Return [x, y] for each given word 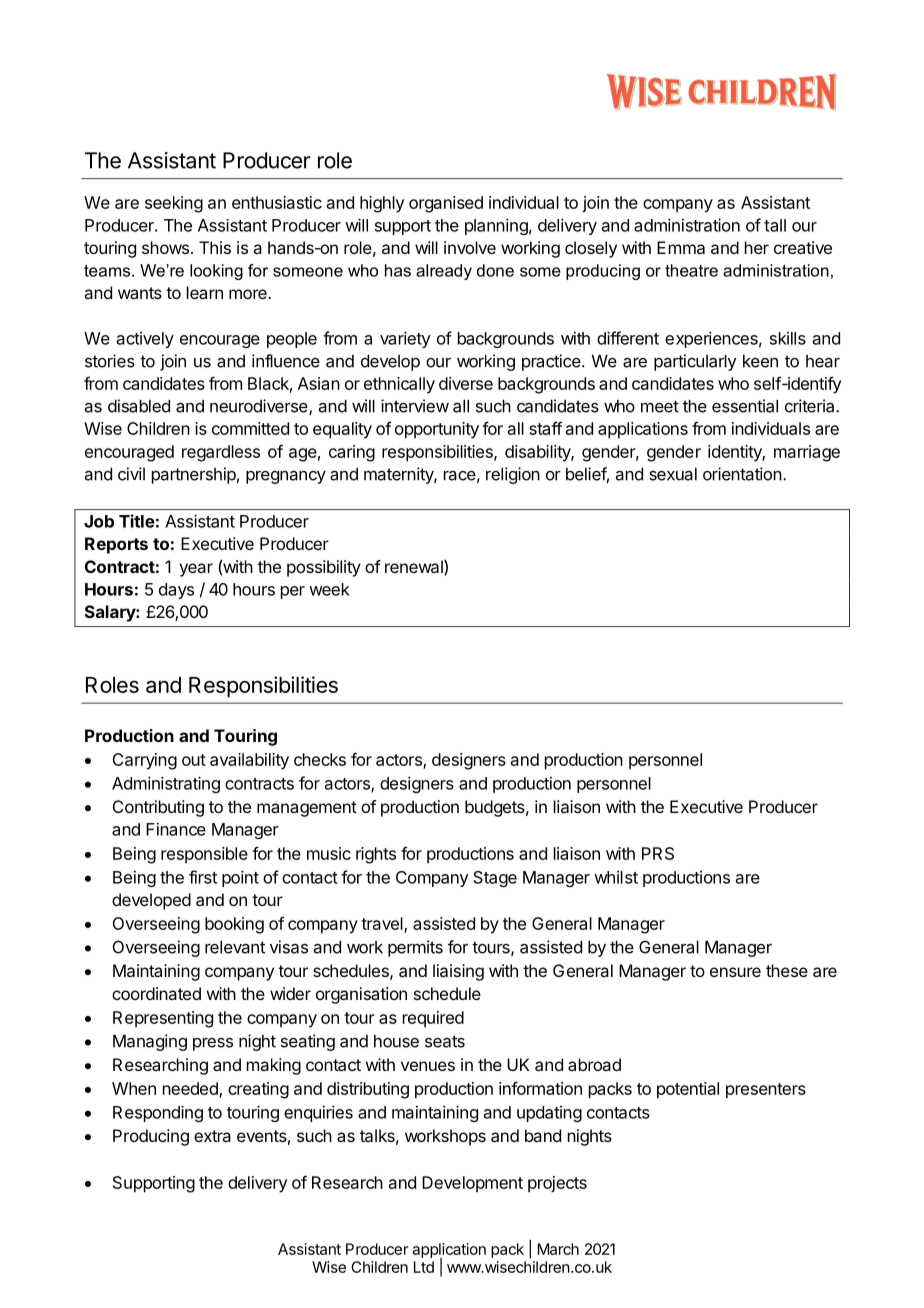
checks [320, 759]
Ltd [424, 1267]
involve [470, 247]
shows [165, 247]
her [757, 247]
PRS [658, 853]
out [194, 760]
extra [212, 1136]
